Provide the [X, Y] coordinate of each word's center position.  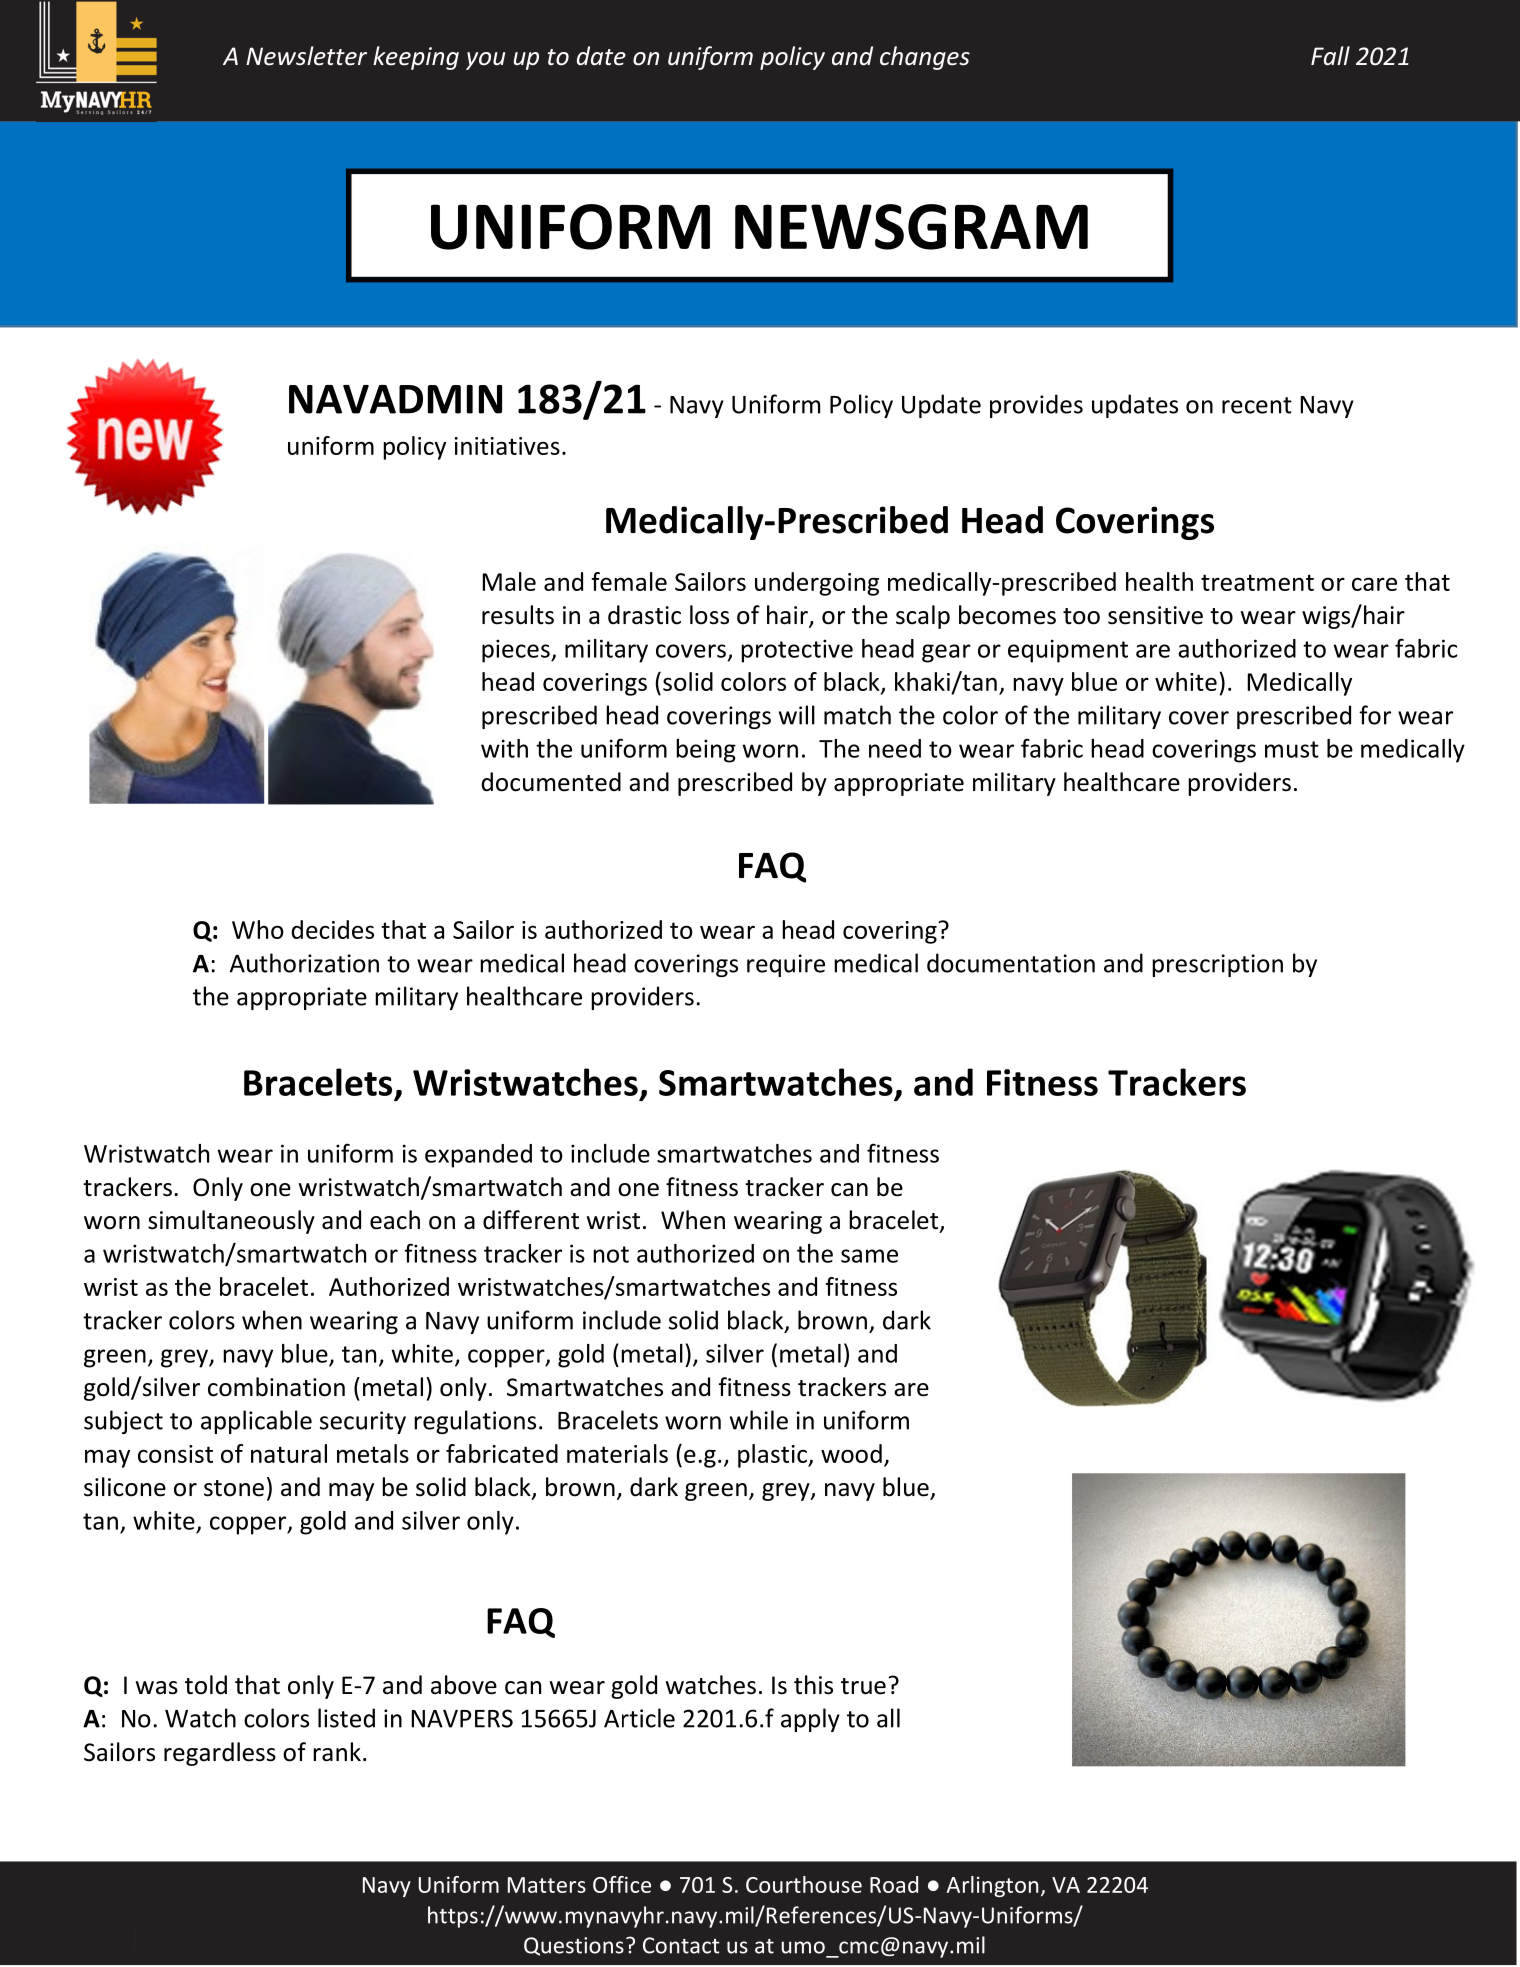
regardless [220, 1754]
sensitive [1155, 615]
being [706, 751]
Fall [1330, 56]
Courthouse [804, 1884]
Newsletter [306, 56]
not [611, 1254]
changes [925, 58]
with [504, 748]
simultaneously [231, 1222]
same [869, 1256]
